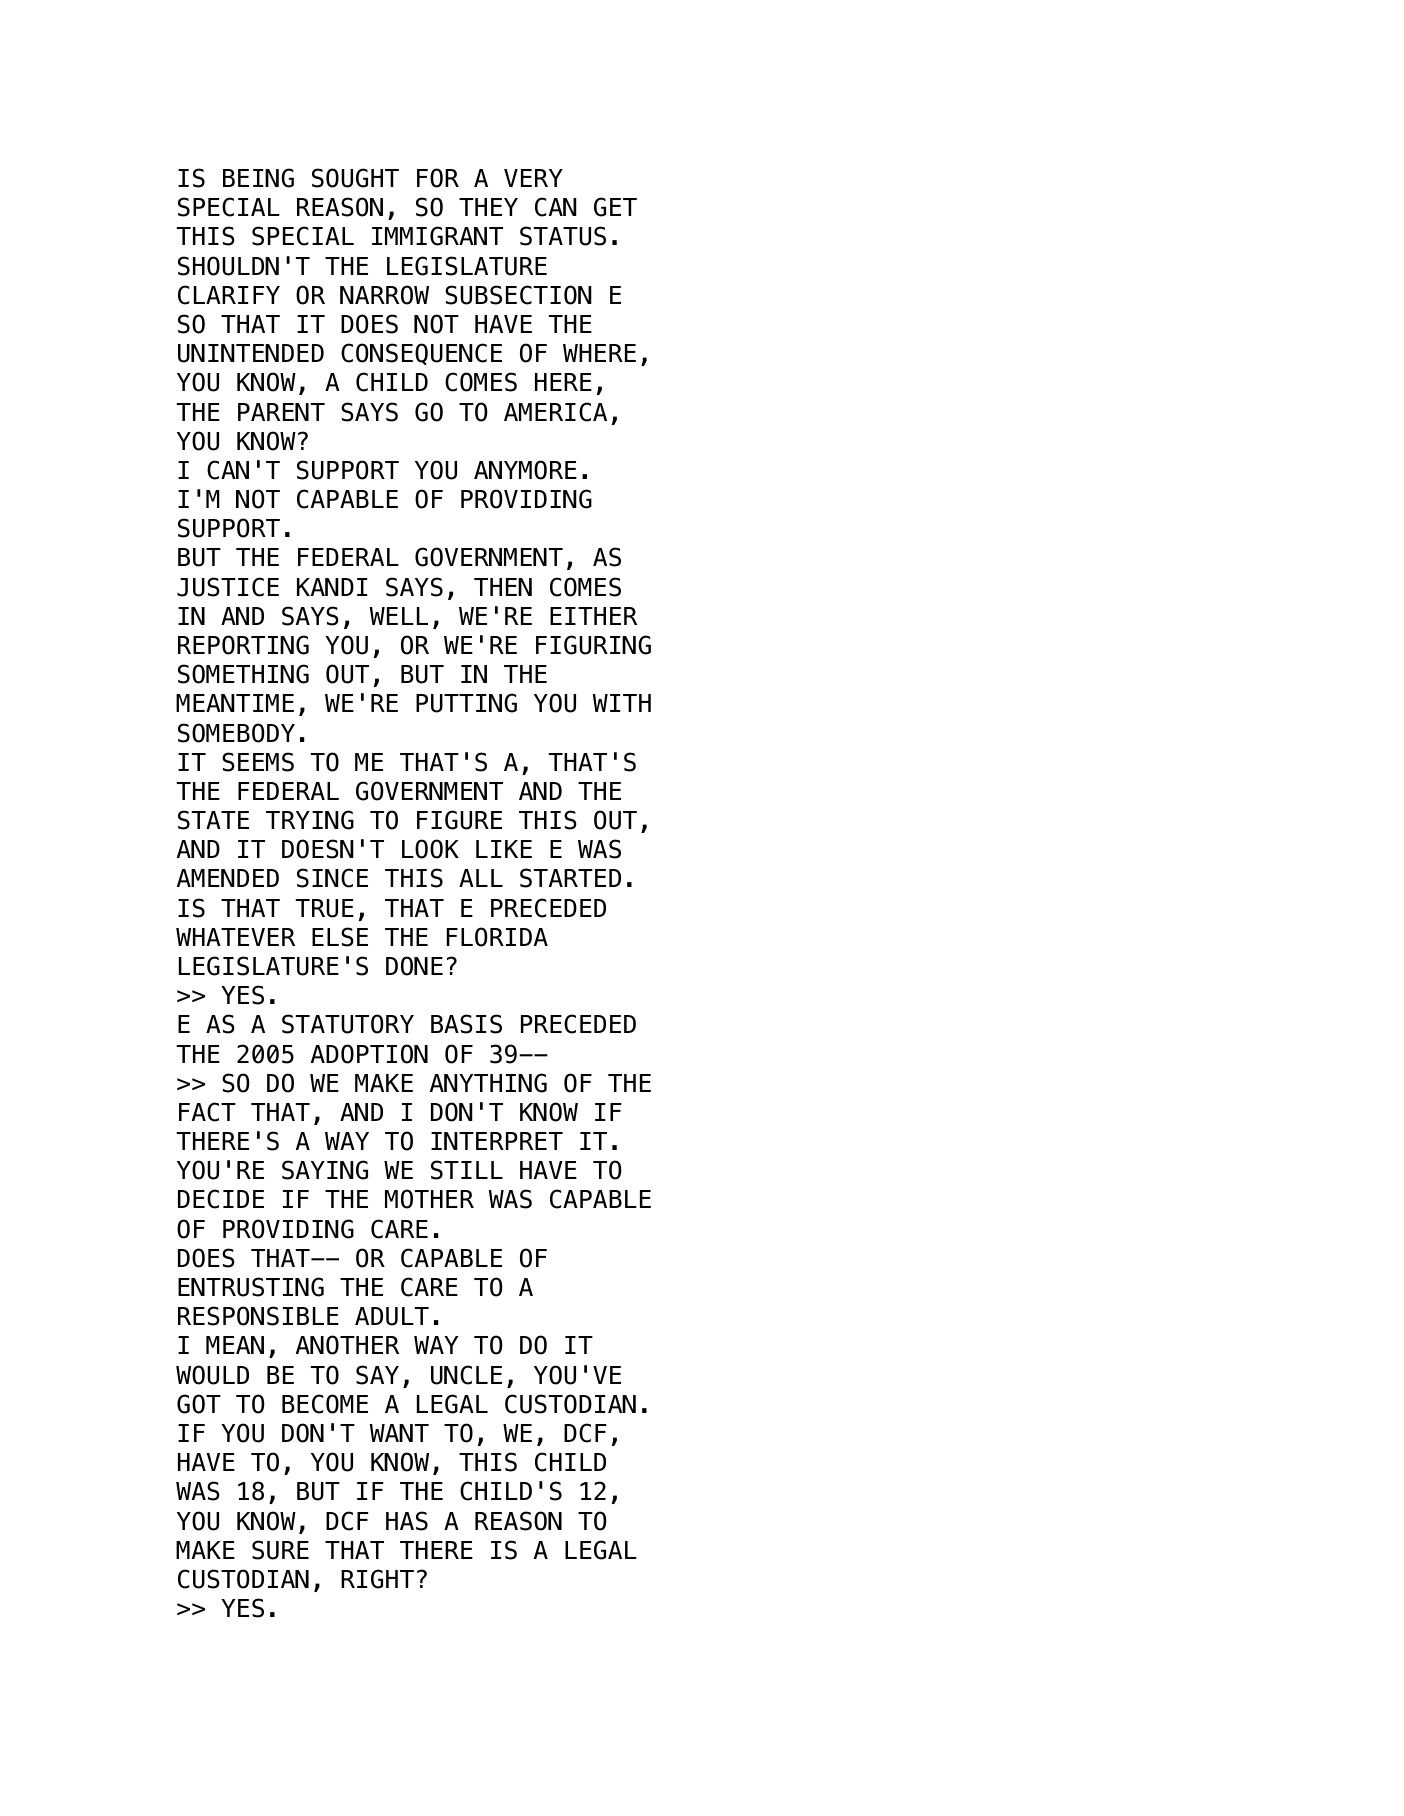 The width and height of the page is (1404, 1816). I want to click on FIGURING, so click(593, 645).
